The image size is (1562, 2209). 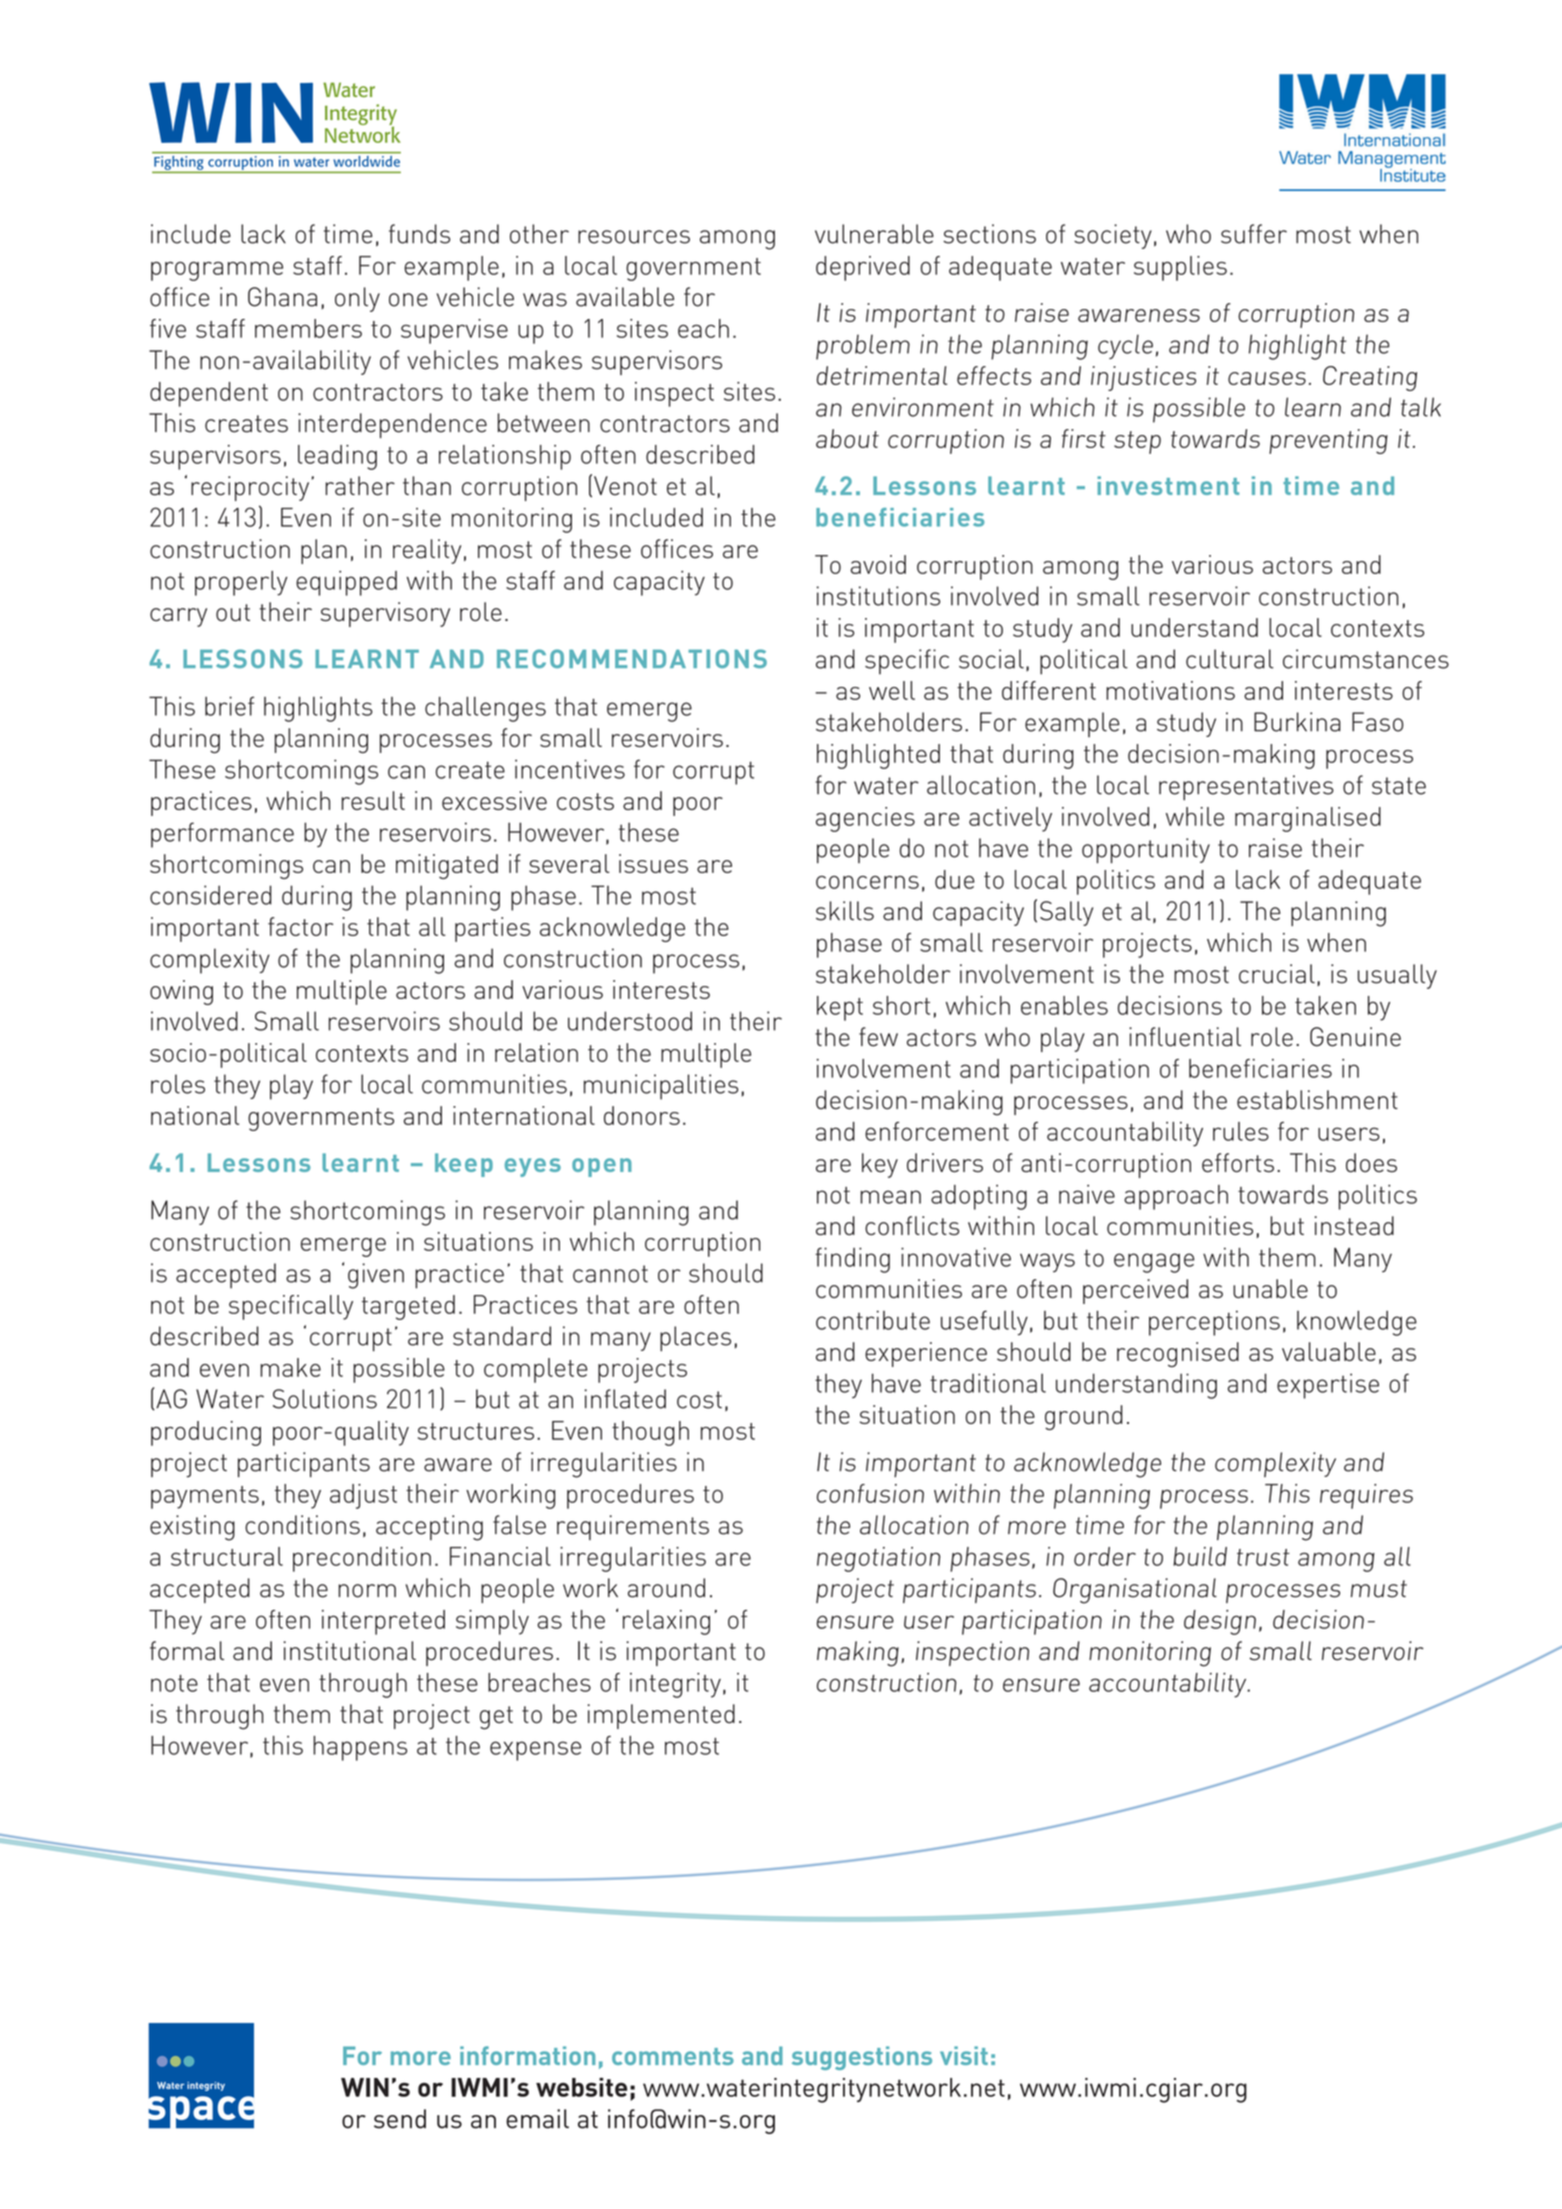 What do you see at coordinates (400, 2119) in the screenshot?
I see `send` at bounding box center [400, 2119].
